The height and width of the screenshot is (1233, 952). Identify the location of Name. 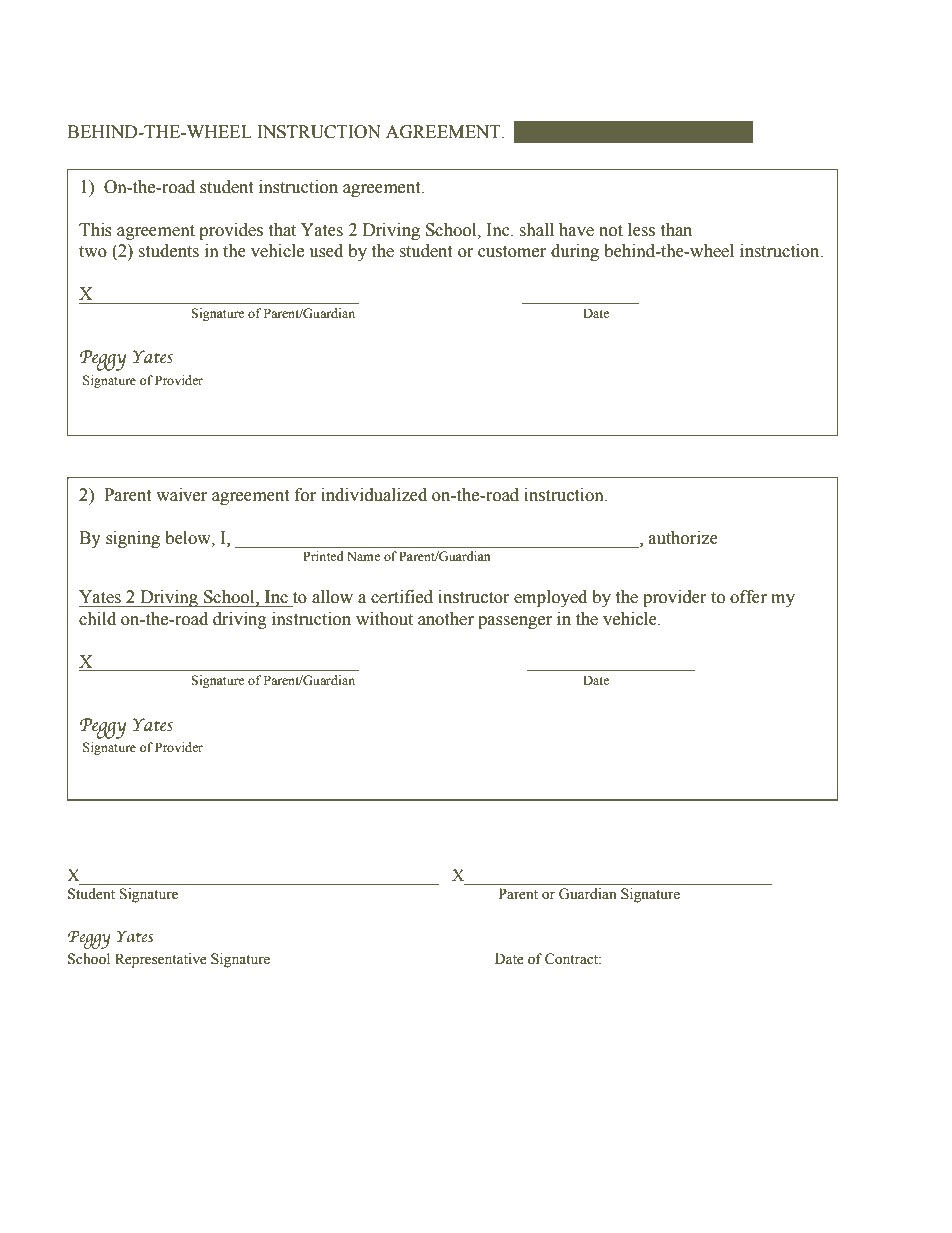
(363, 556).
